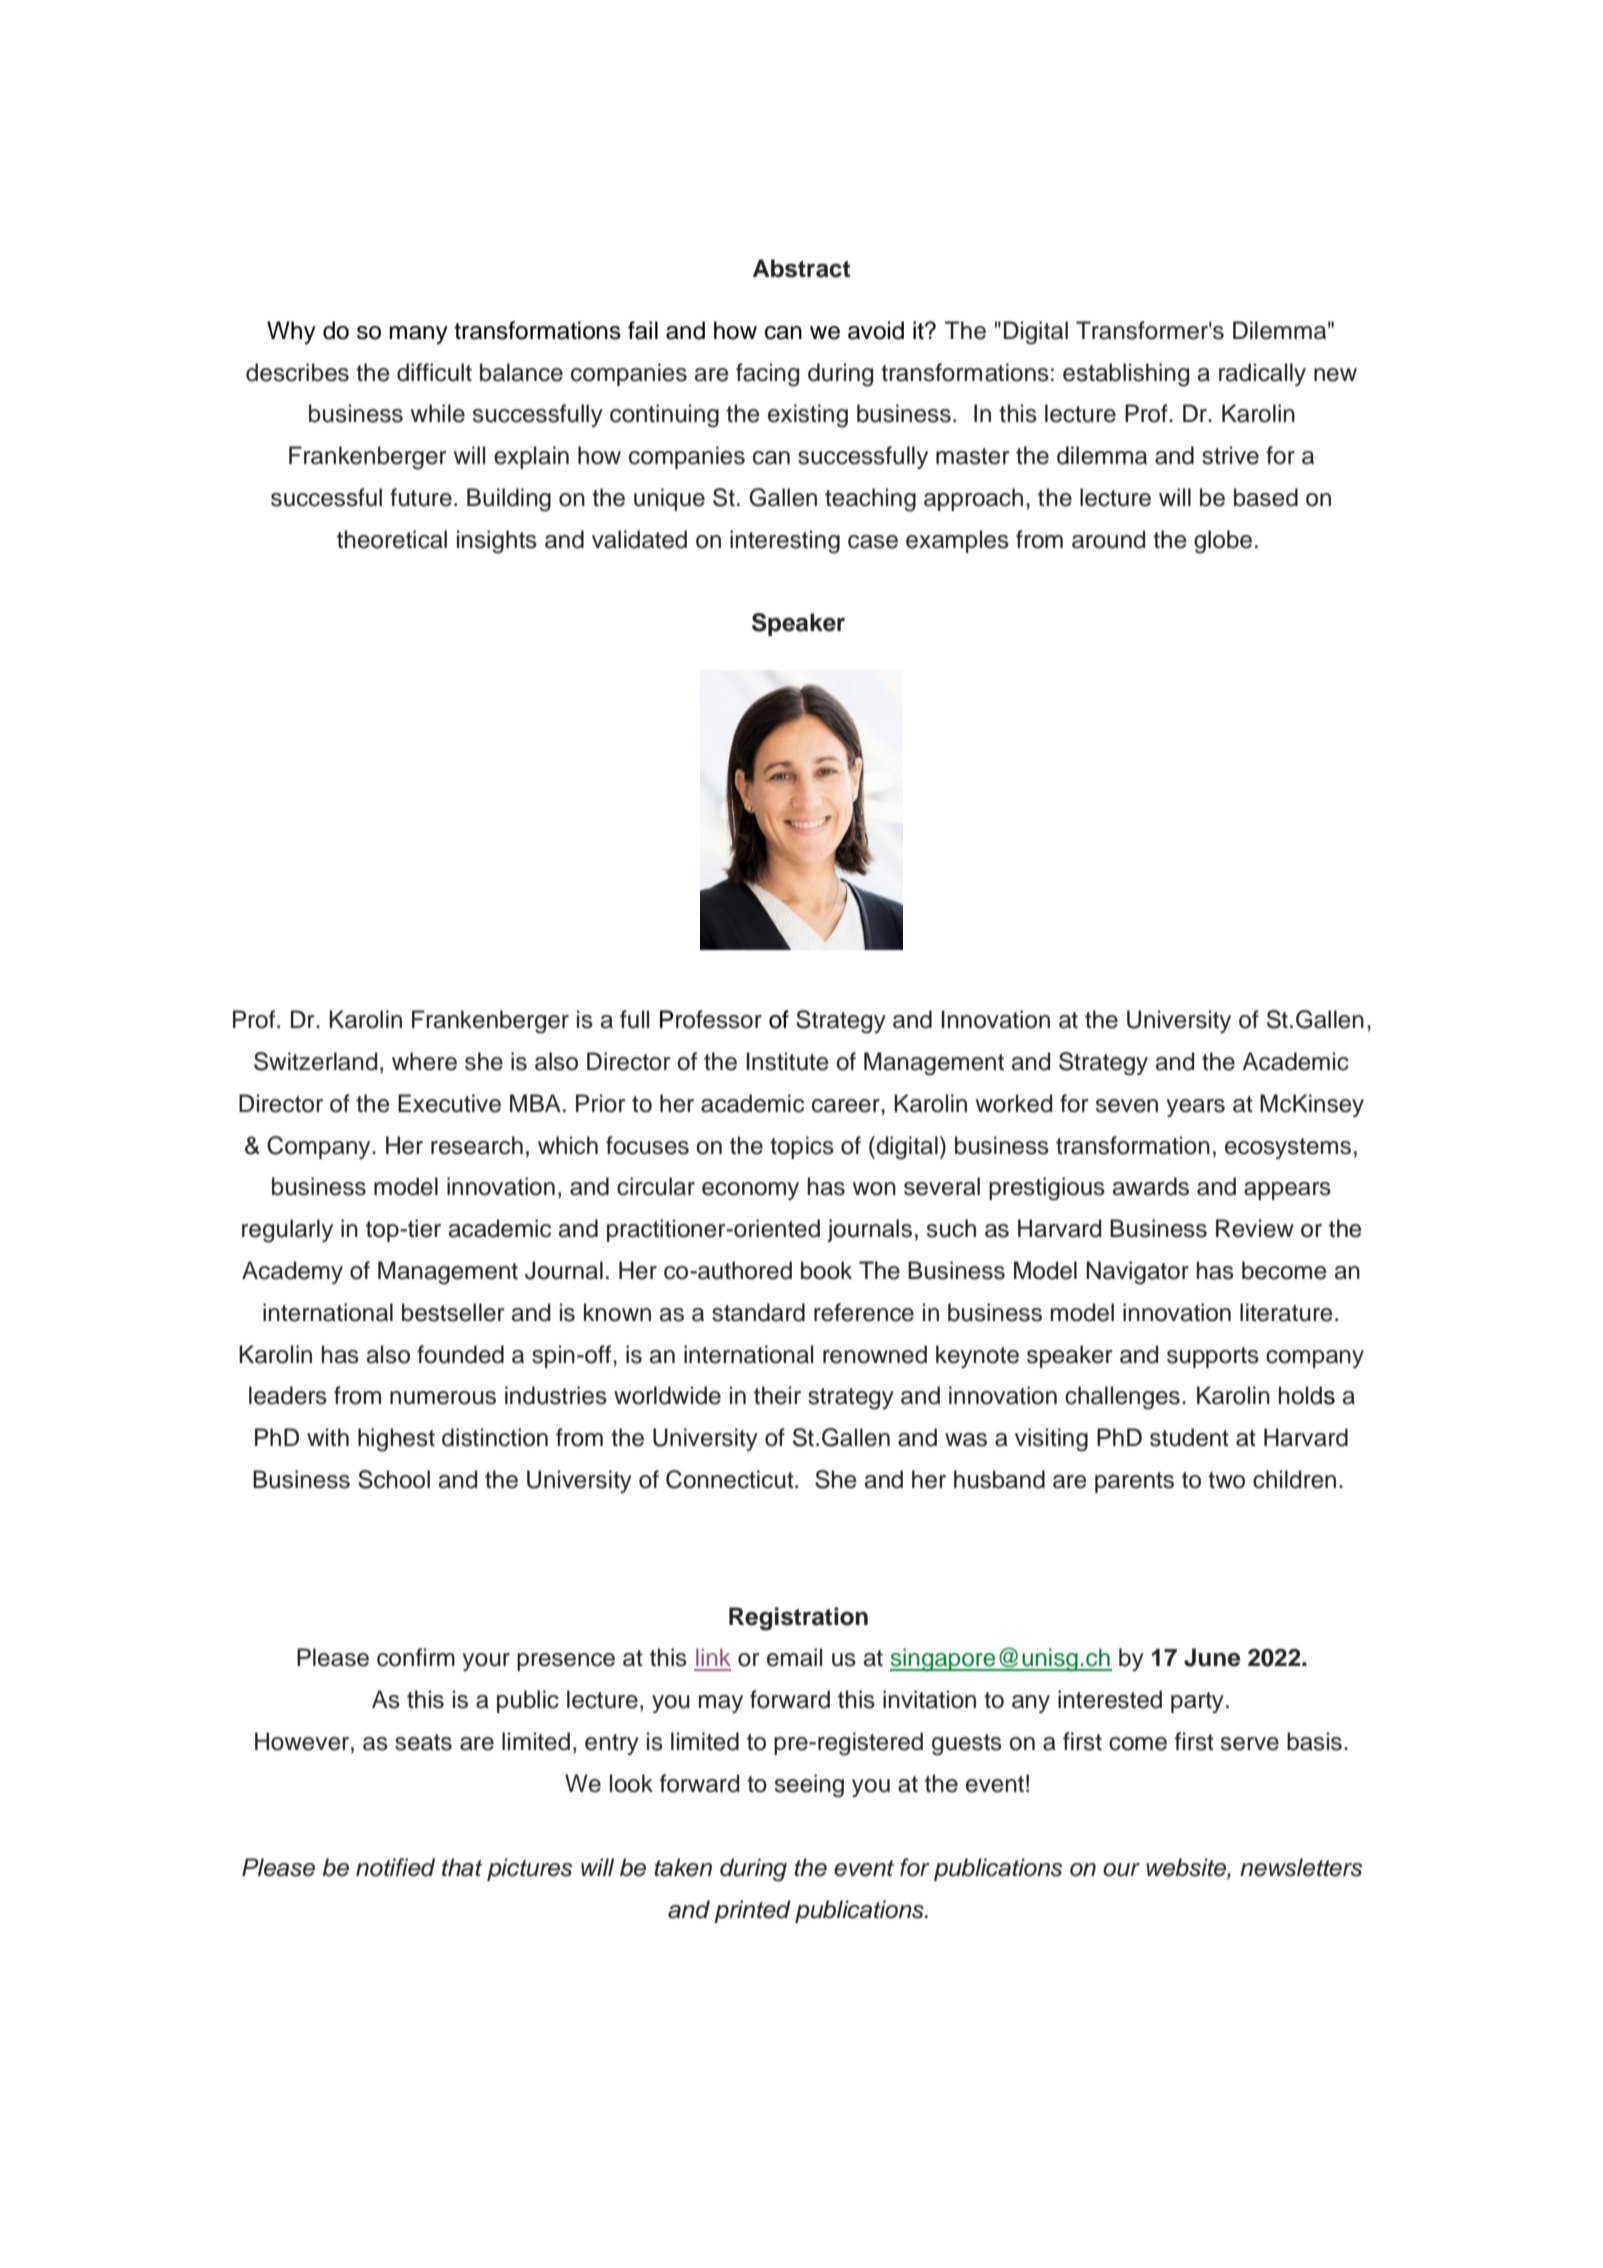  Describe the element at coordinates (453, 1312) in the screenshot. I see `bestseller` at that location.
